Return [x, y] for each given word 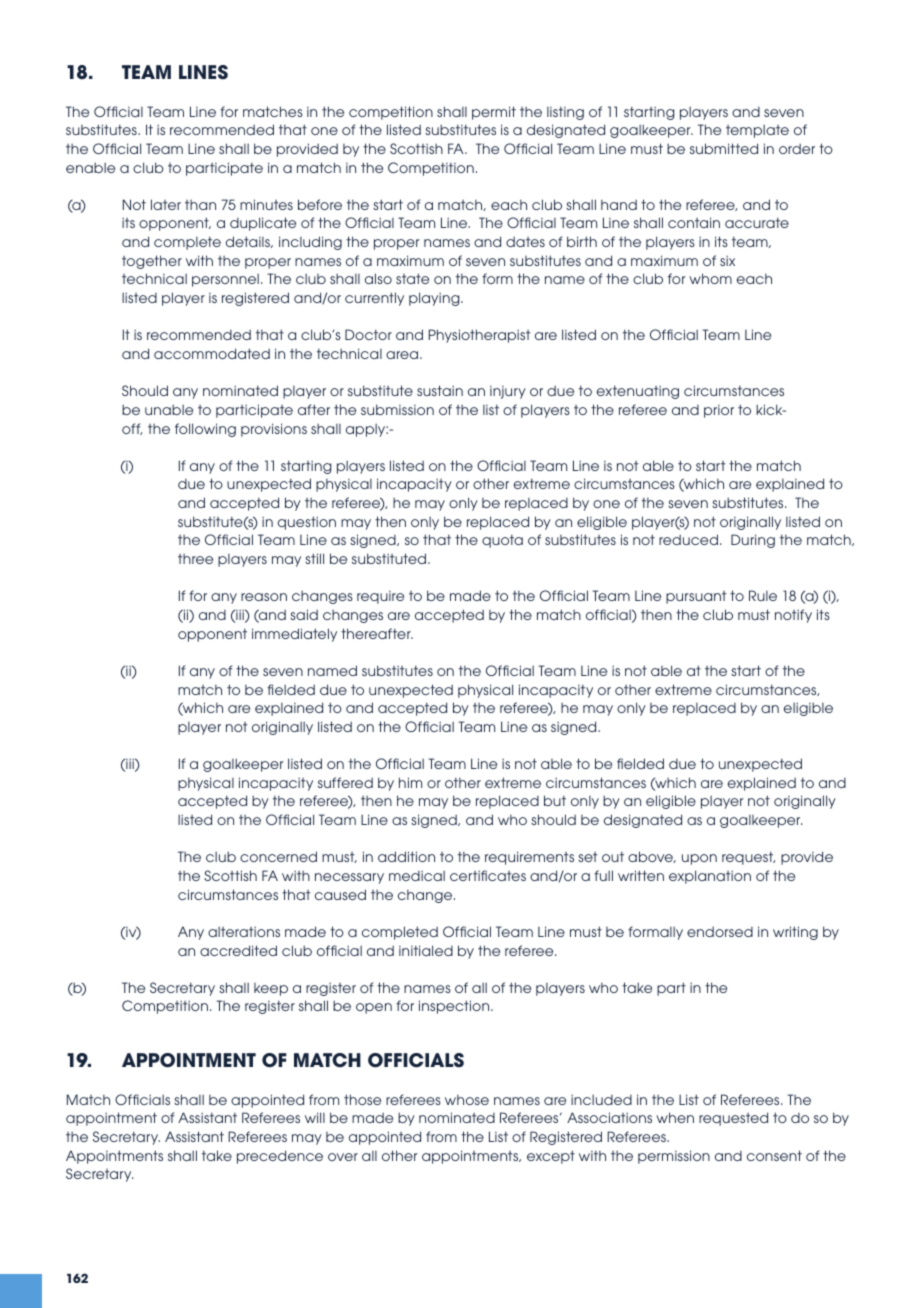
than [200, 205]
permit [494, 113]
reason [264, 597]
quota [502, 541]
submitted [724, 148]
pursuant [696, 597]
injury [508, 392]
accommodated [212, 353]
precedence [280, 1157]
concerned [278, 856]
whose [467, 1100]
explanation [710, 877]
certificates [488, 875]
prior [719, 411]
